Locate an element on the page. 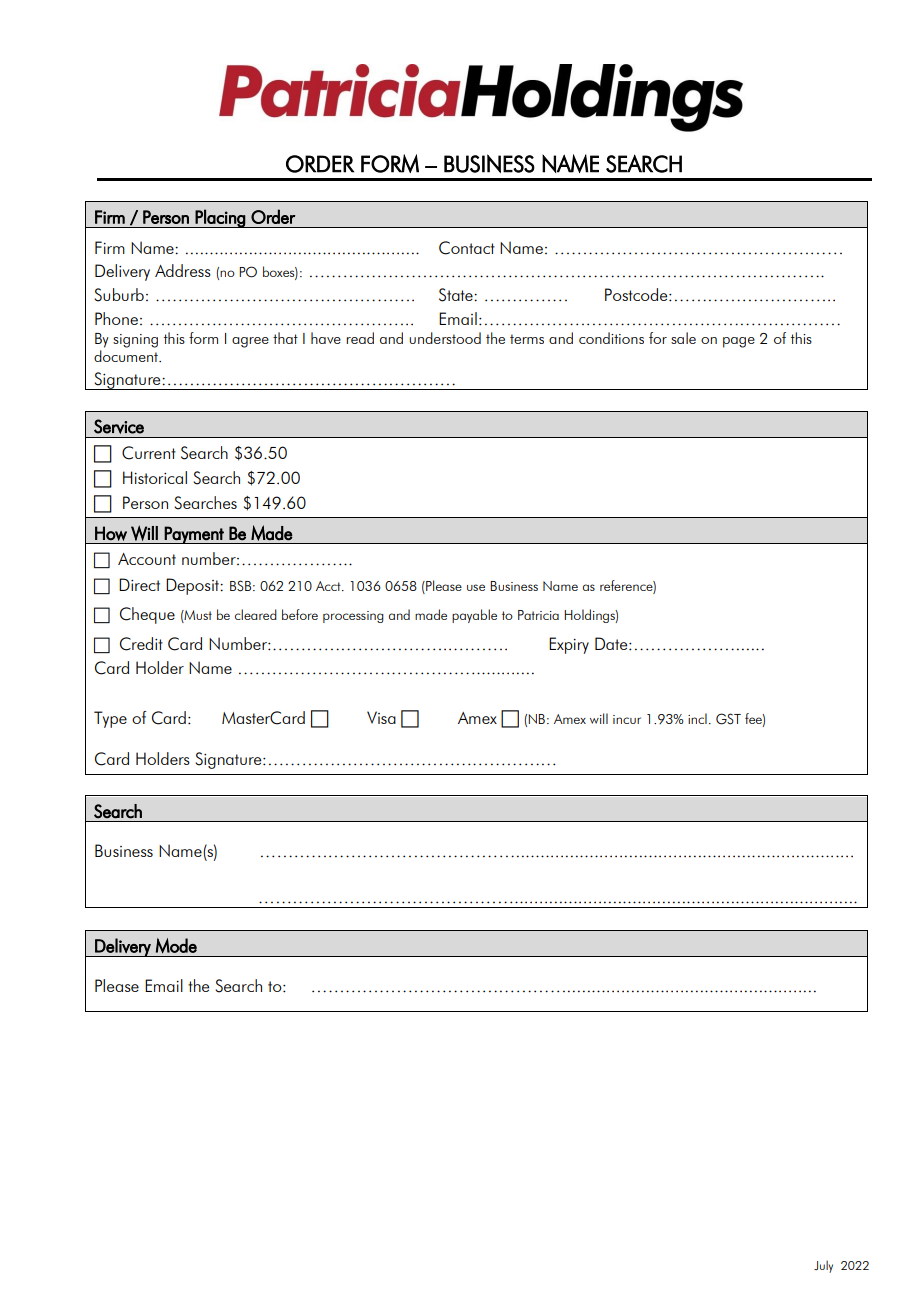  Date is located at coordinates (612, 643).
